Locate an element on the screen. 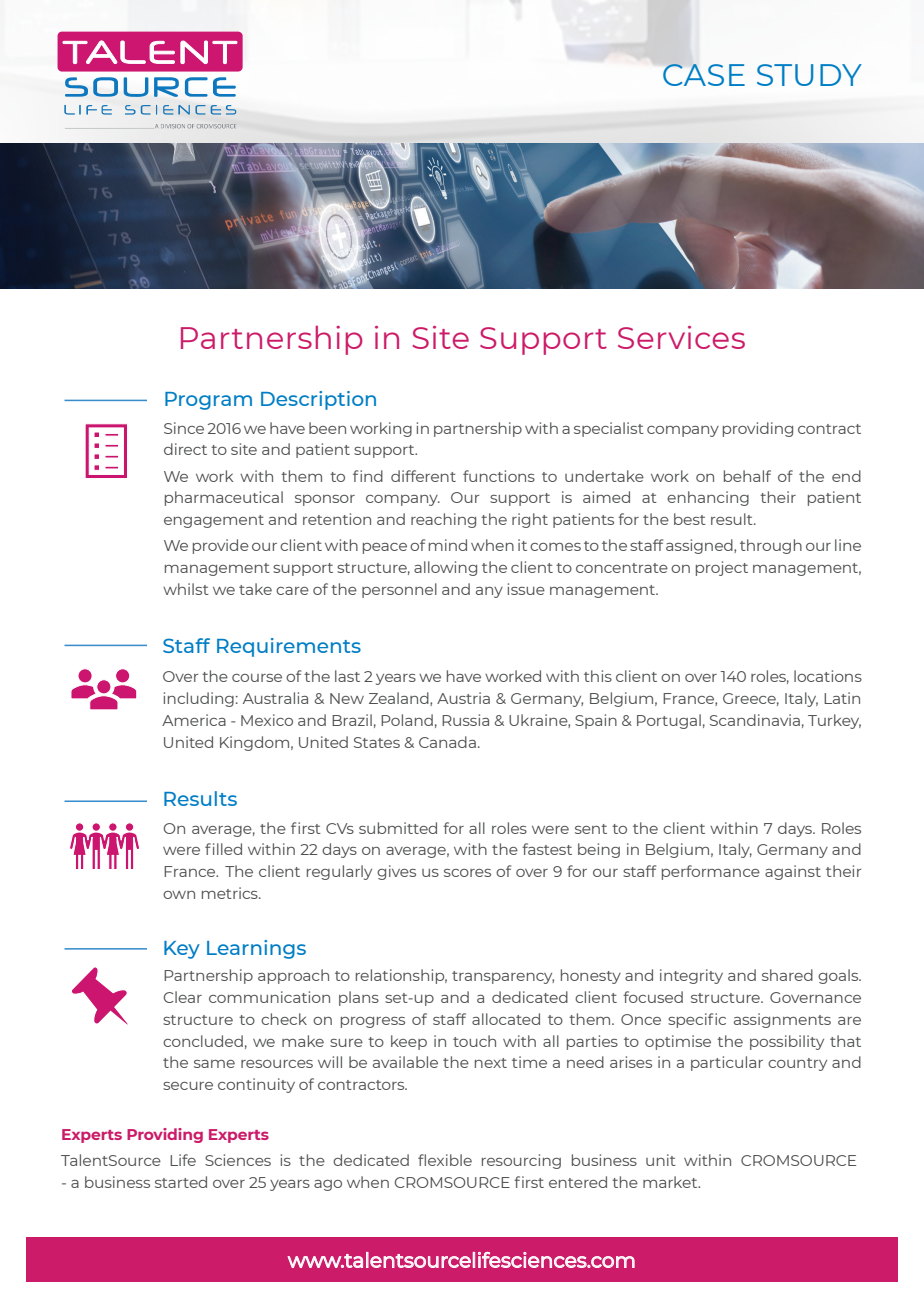 The image size is (924, 1308). CASE is located at coordinates (704, 75).
